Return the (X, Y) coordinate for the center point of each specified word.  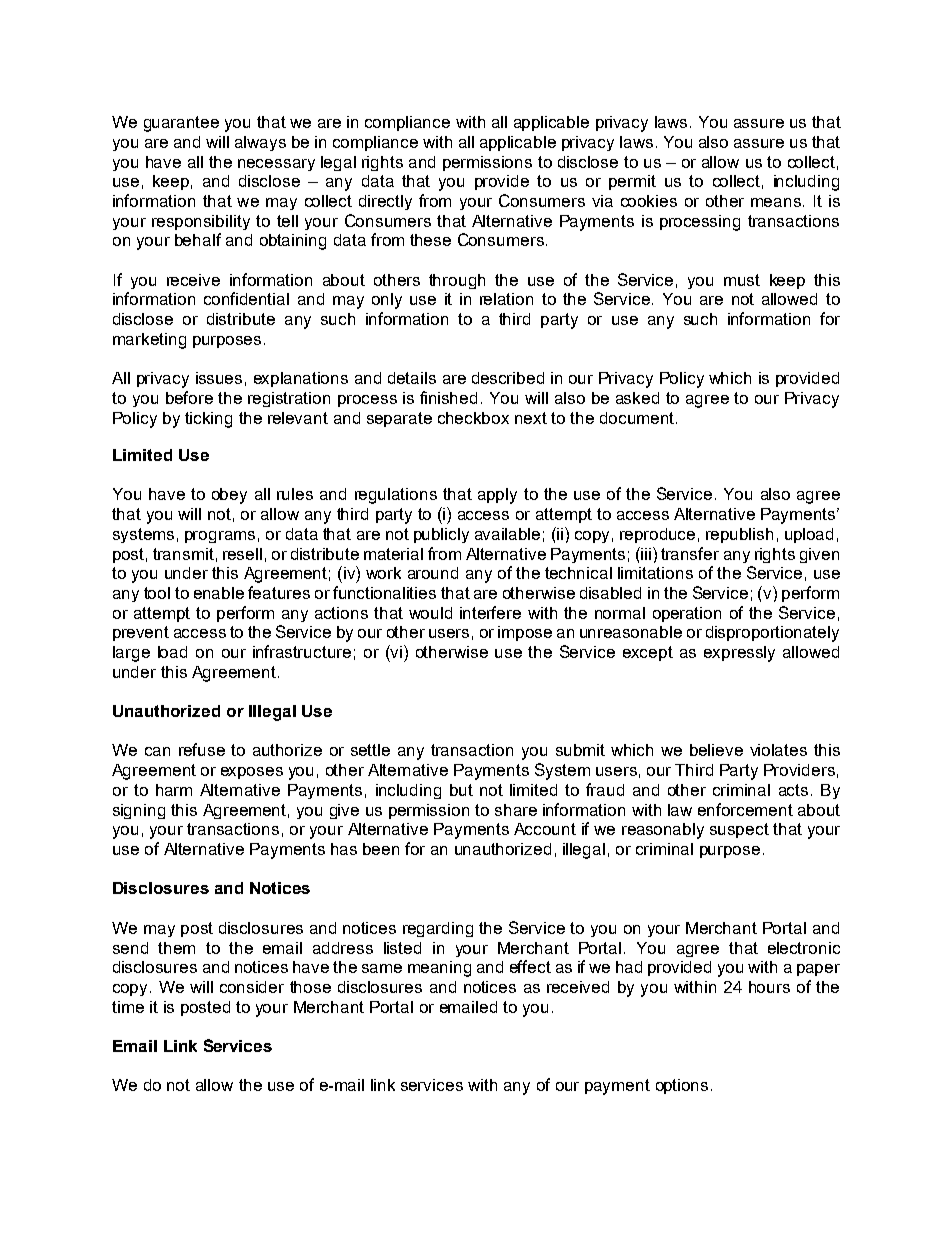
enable (219, 593)
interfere (490, 612)
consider (252, 987)
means (776, 202)
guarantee (181, 124)
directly (385, 202)
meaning (439, 969)
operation (687, 614)
